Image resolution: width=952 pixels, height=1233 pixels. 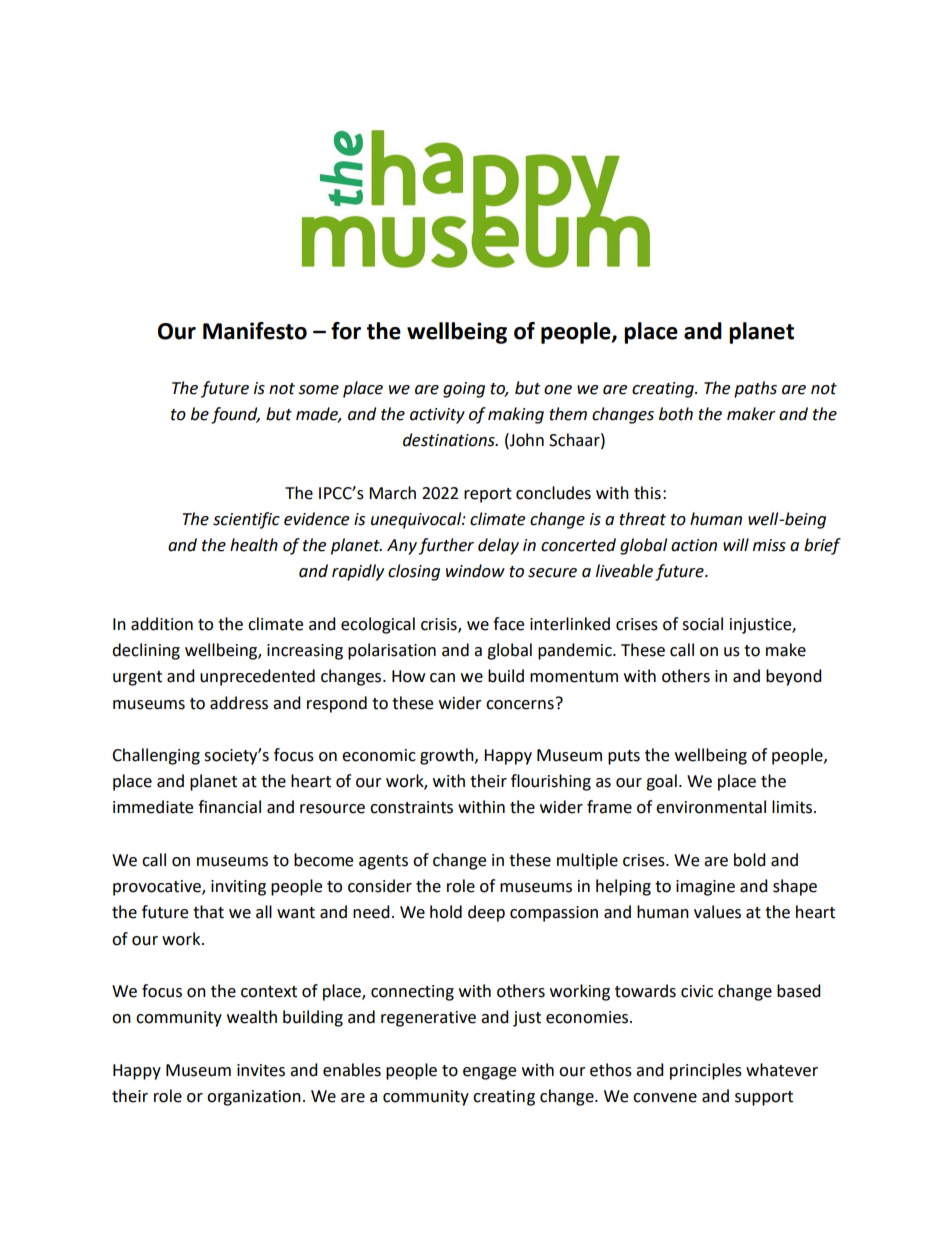 What do you see at coordinates (755, 389) in the page?
I see `paths` at bounding box center [755, 389].
